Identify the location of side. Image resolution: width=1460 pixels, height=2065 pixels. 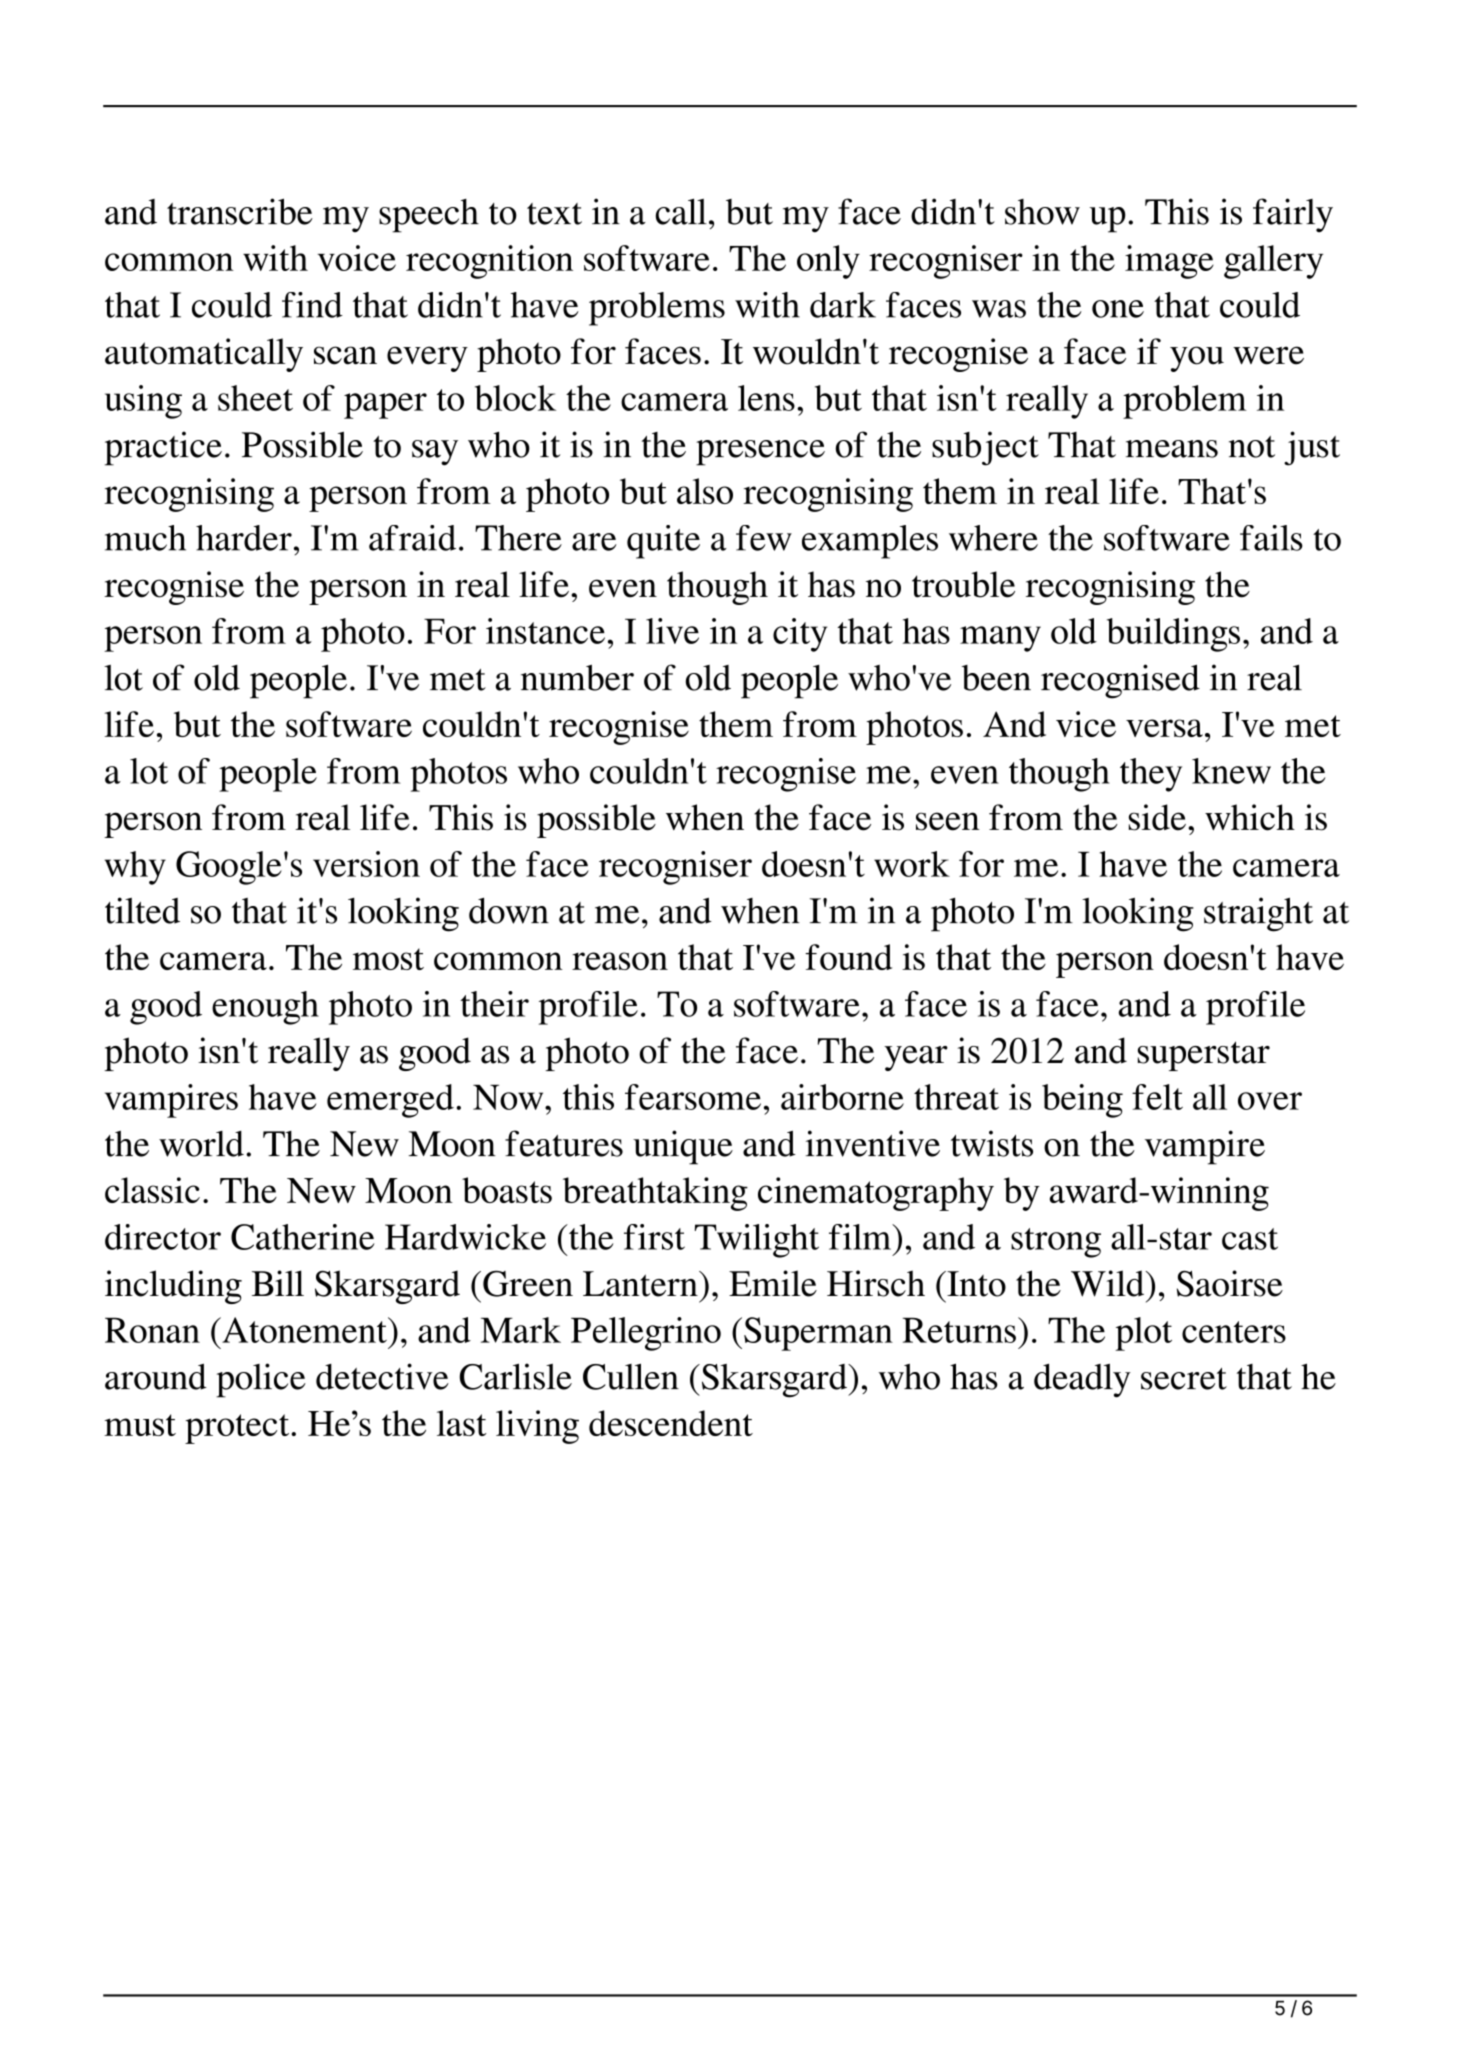
(1157, 817).
